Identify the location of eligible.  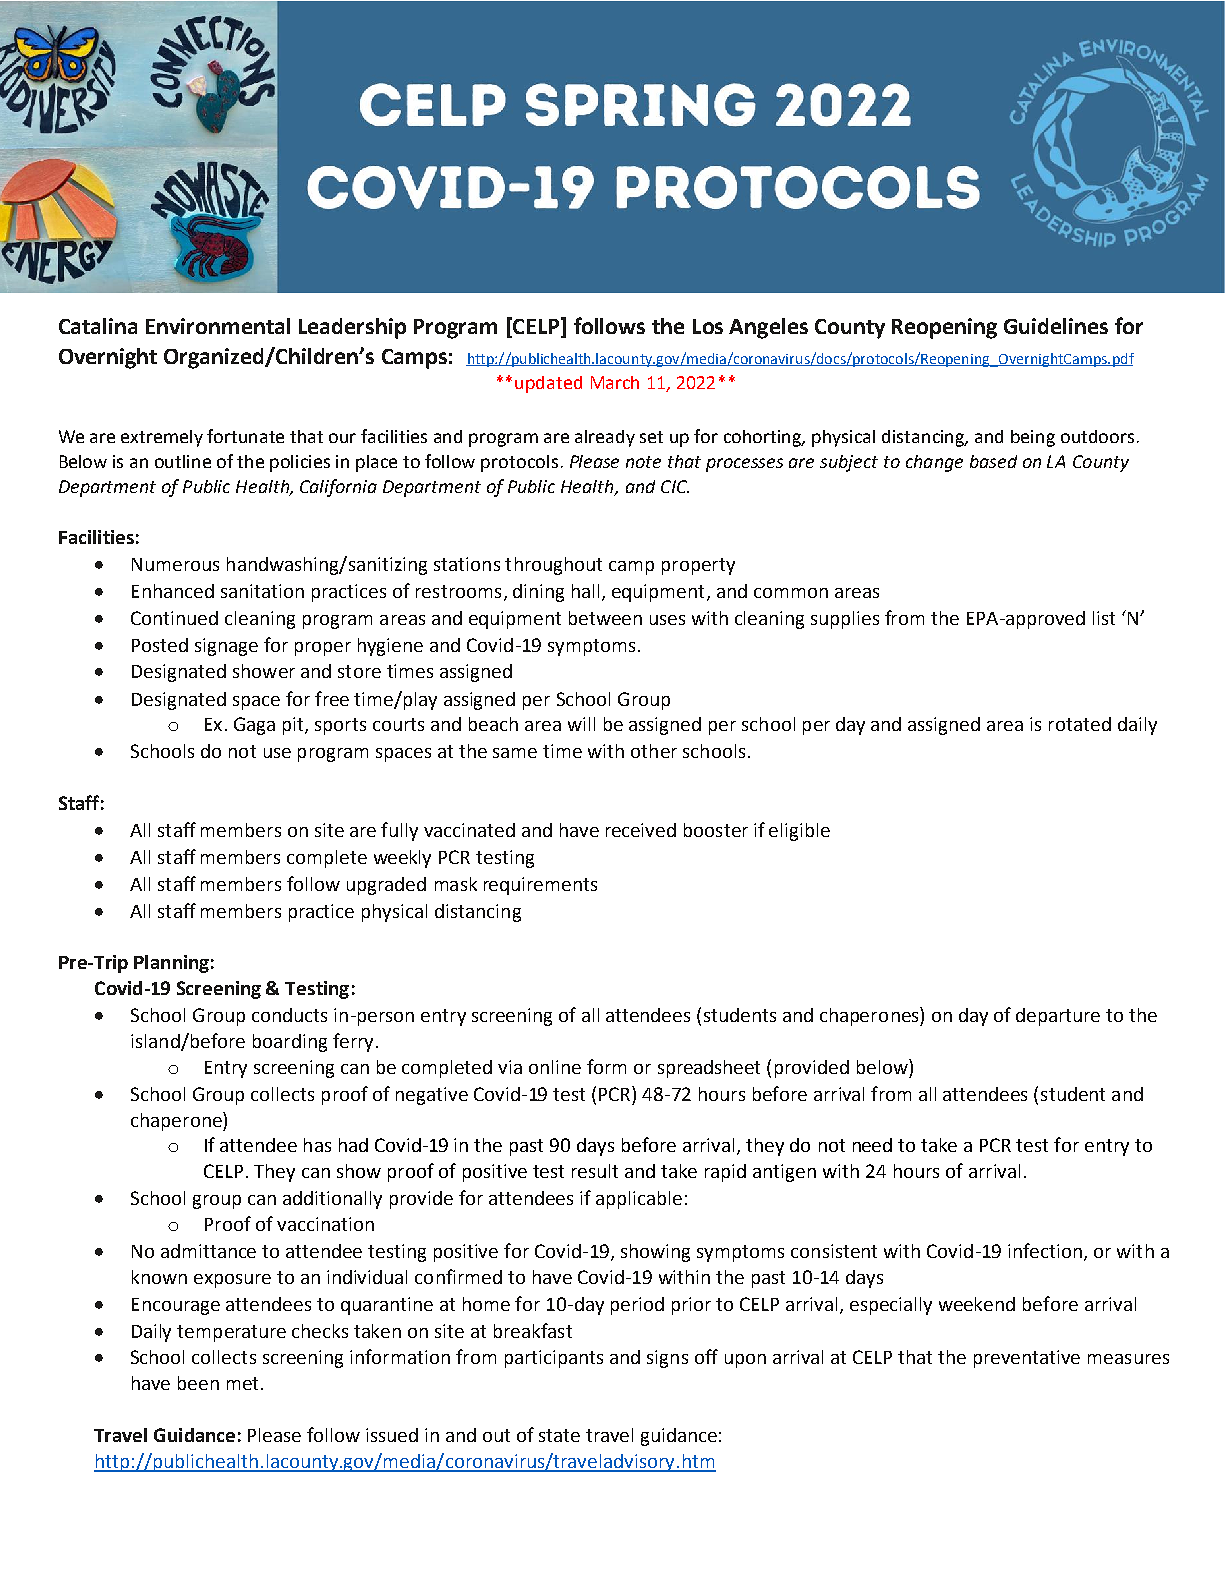
(799, 832).
